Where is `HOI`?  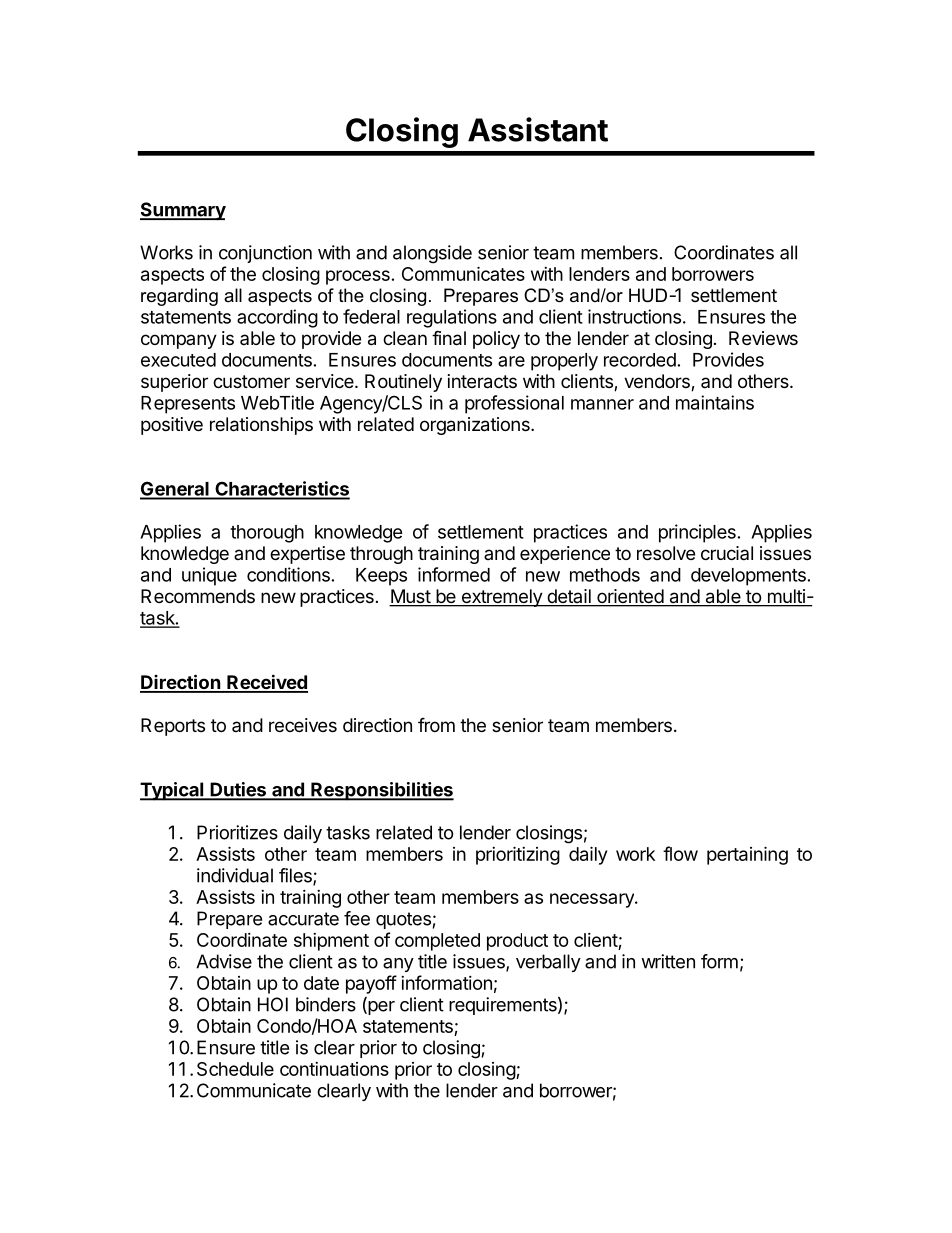 HOI is located at coordinates (273, 1004).
